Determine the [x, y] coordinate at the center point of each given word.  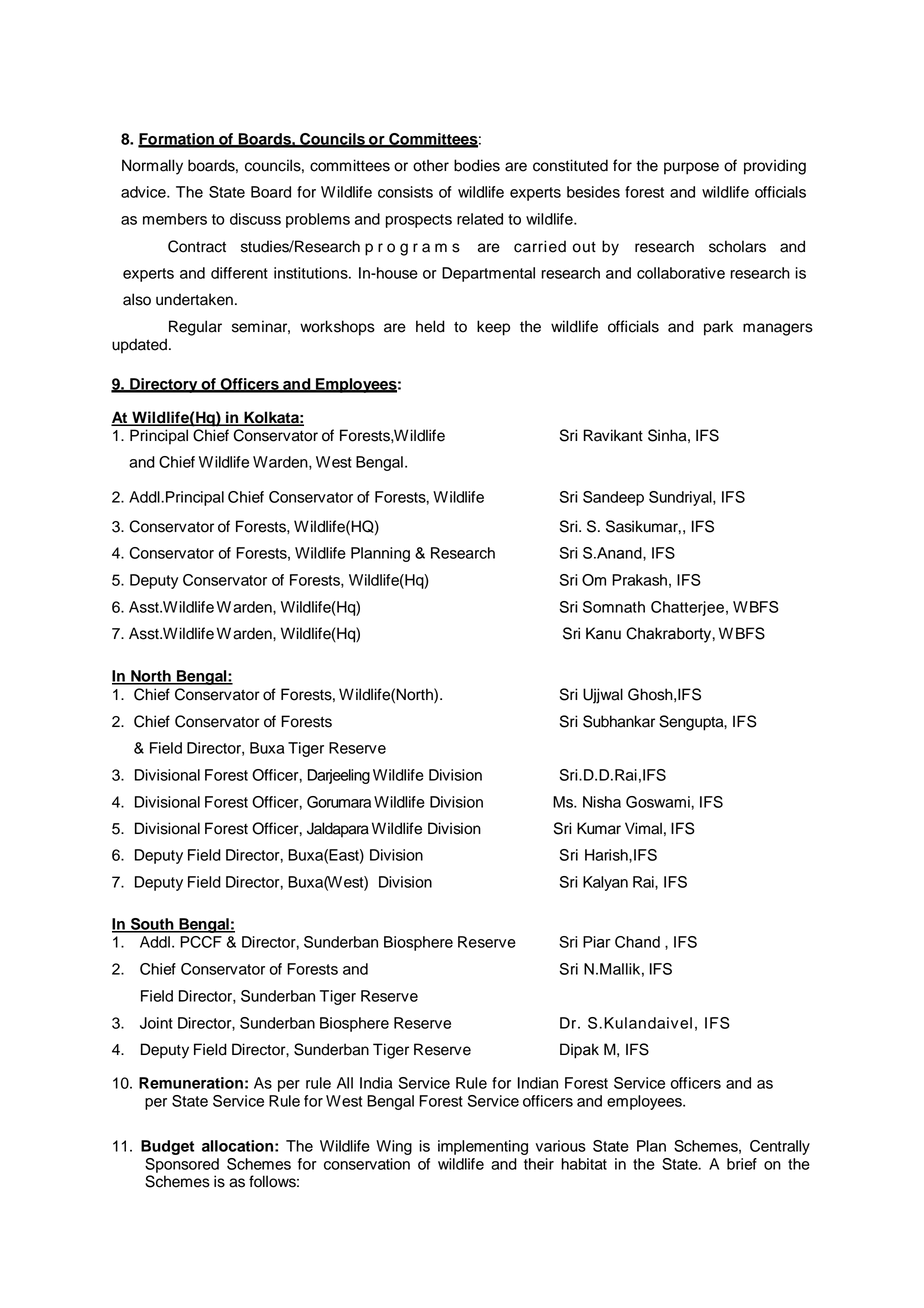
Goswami [659, 802]
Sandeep [613, 498]
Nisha [602, 802]
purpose [691, 168]
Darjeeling [339, 776]
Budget [167, 1147]
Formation [177, 140]
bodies [477, 165]
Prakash [639, 580]
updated [139, 346]
